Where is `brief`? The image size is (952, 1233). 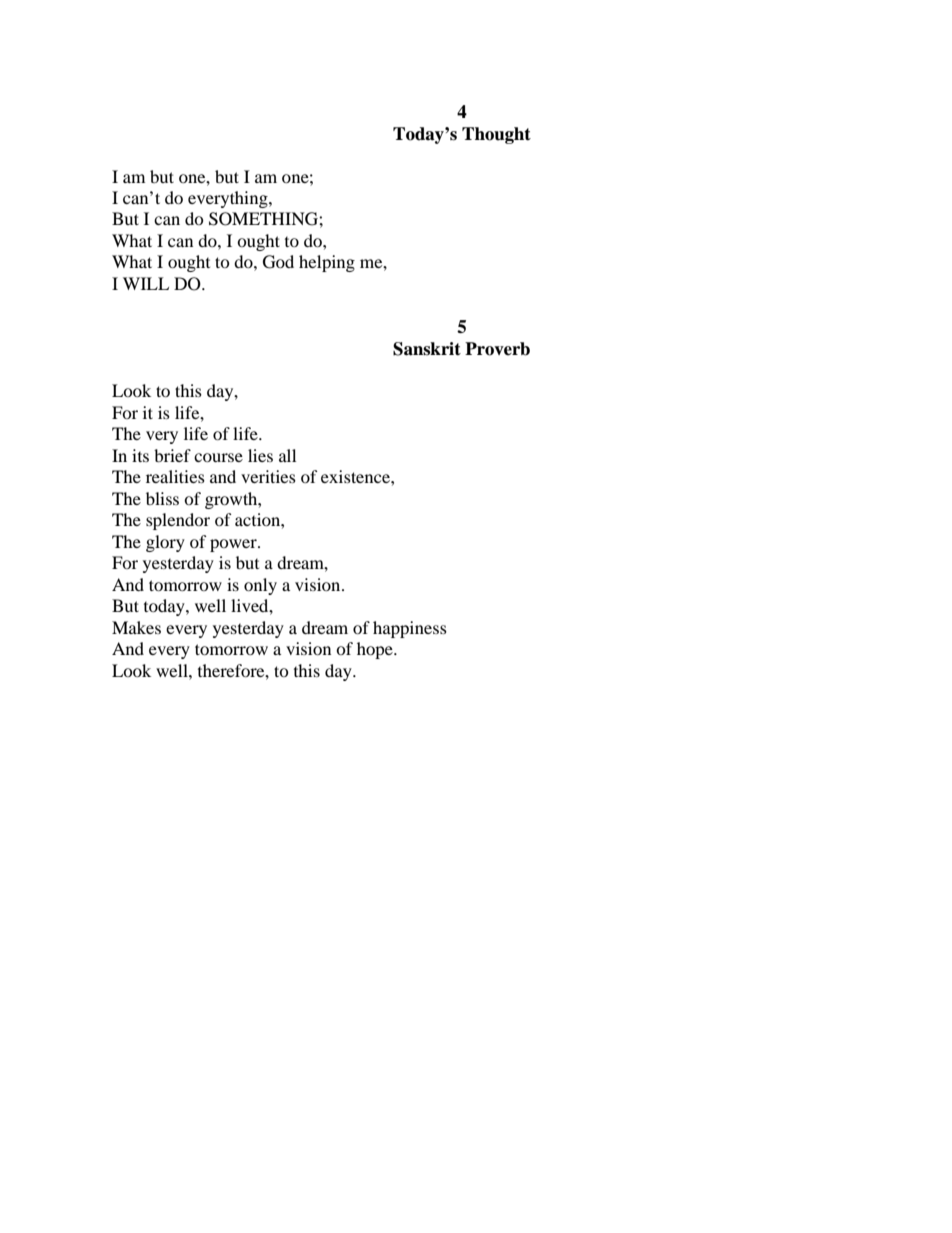 brief is located at coordinates (172, 455).
